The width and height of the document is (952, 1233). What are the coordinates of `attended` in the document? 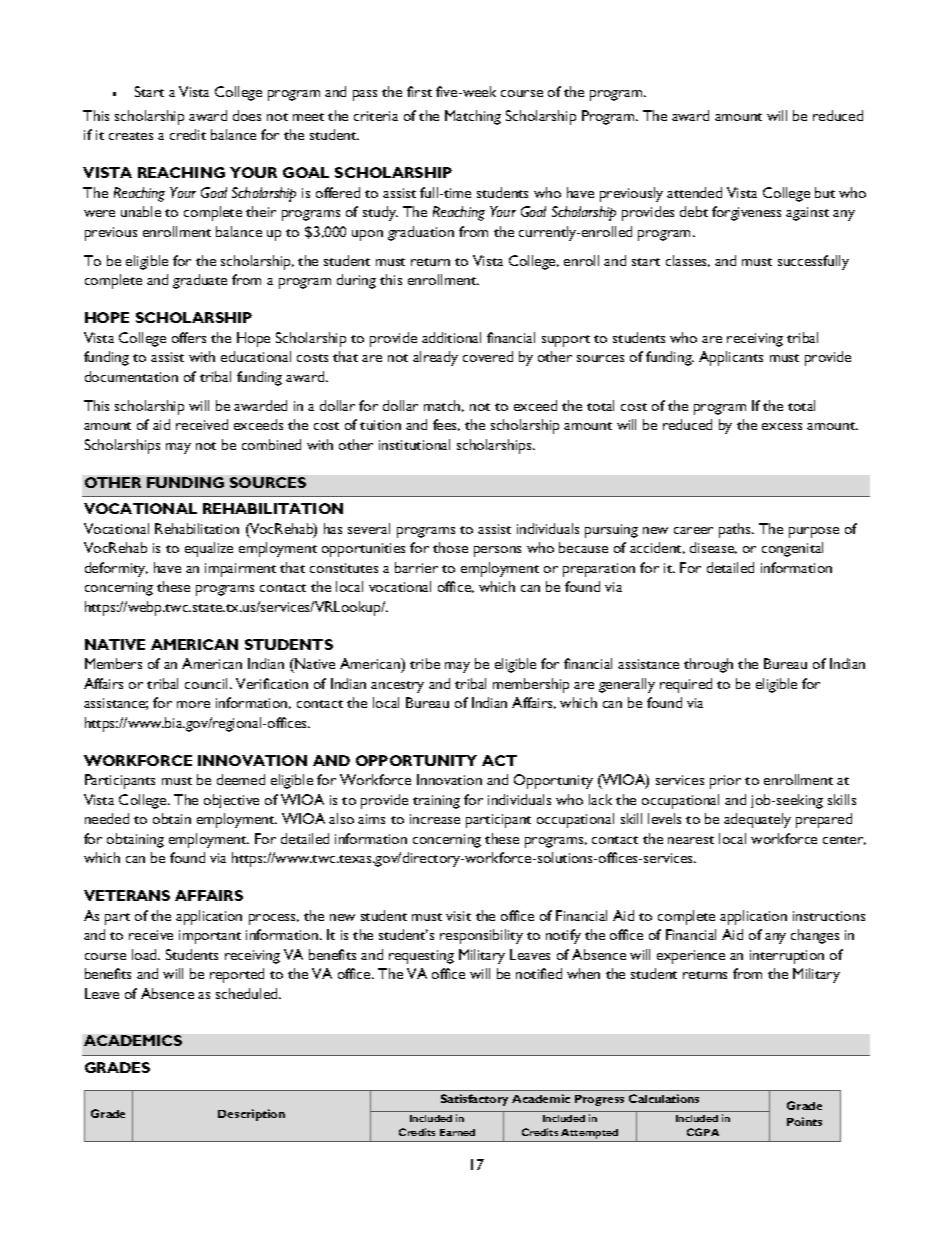 It's located at (694, 192).
